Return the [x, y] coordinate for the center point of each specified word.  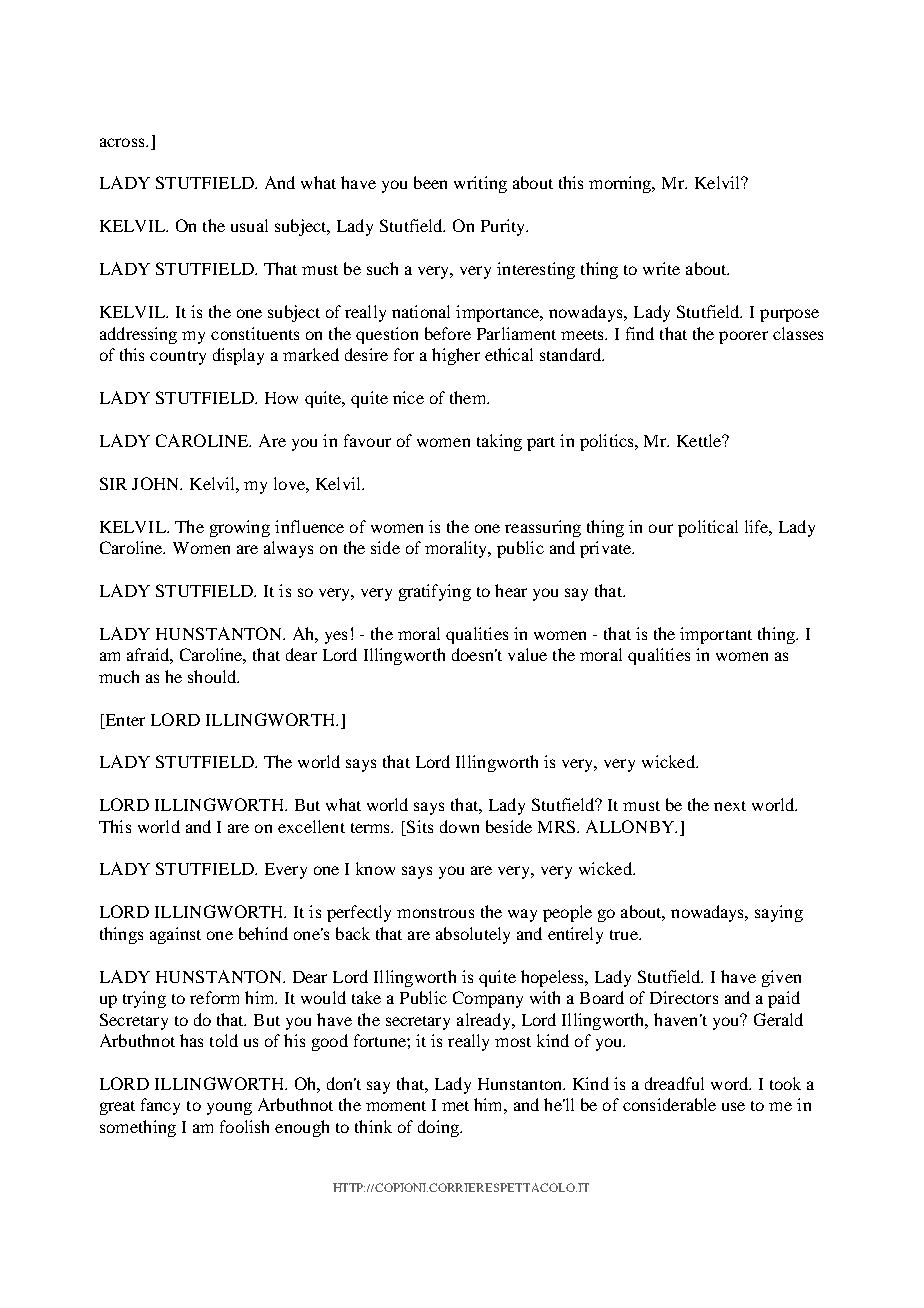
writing [480, 184]
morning [622, 184]
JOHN [157, 483]
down [459, 826]
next [730, 806]
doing [440, 1128]
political [708, 528]
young [229, 1108]
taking [499, 442]
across [123, 142]
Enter [124, 720]
